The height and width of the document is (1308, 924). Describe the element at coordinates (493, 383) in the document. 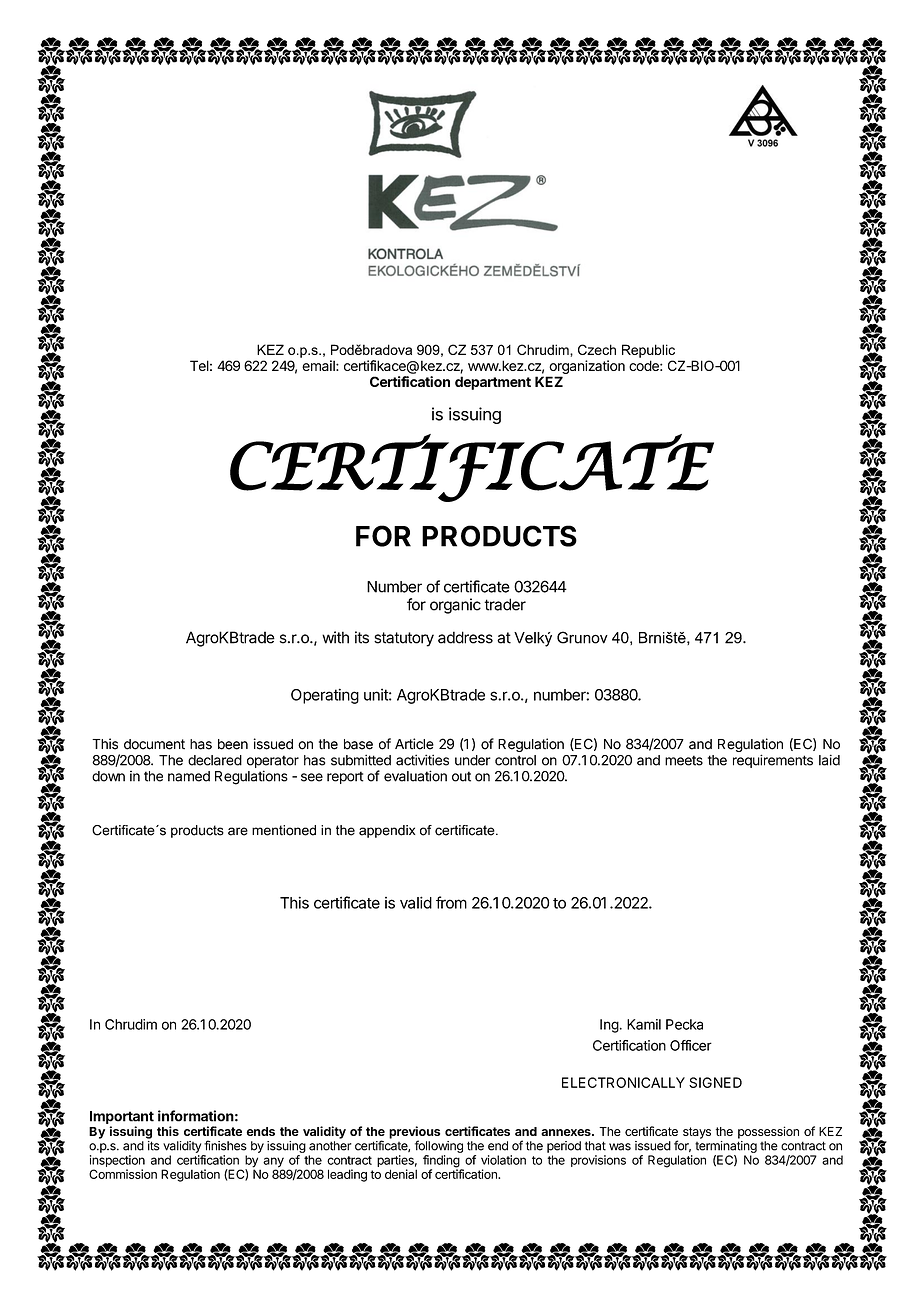

I see `department` at that location.
